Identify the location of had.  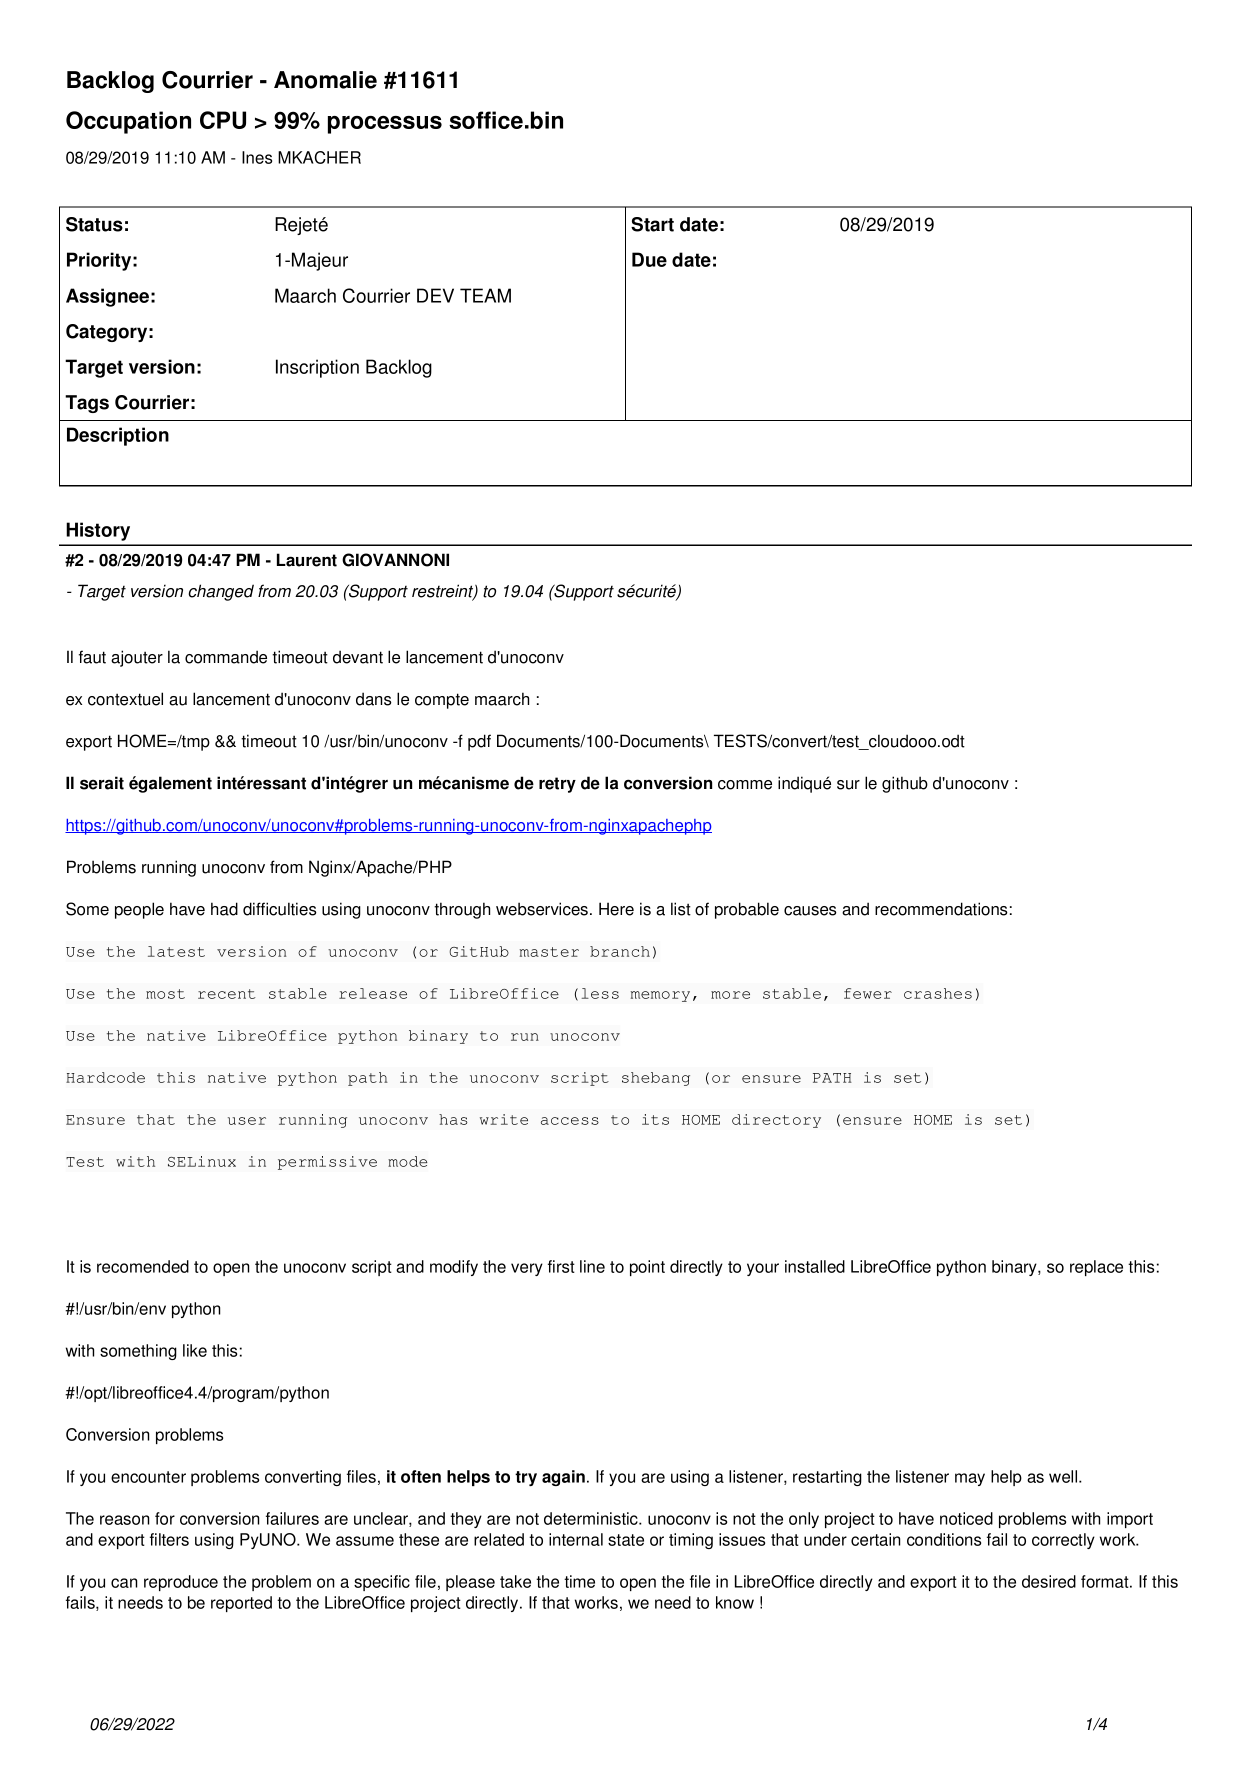
(224, 909).
